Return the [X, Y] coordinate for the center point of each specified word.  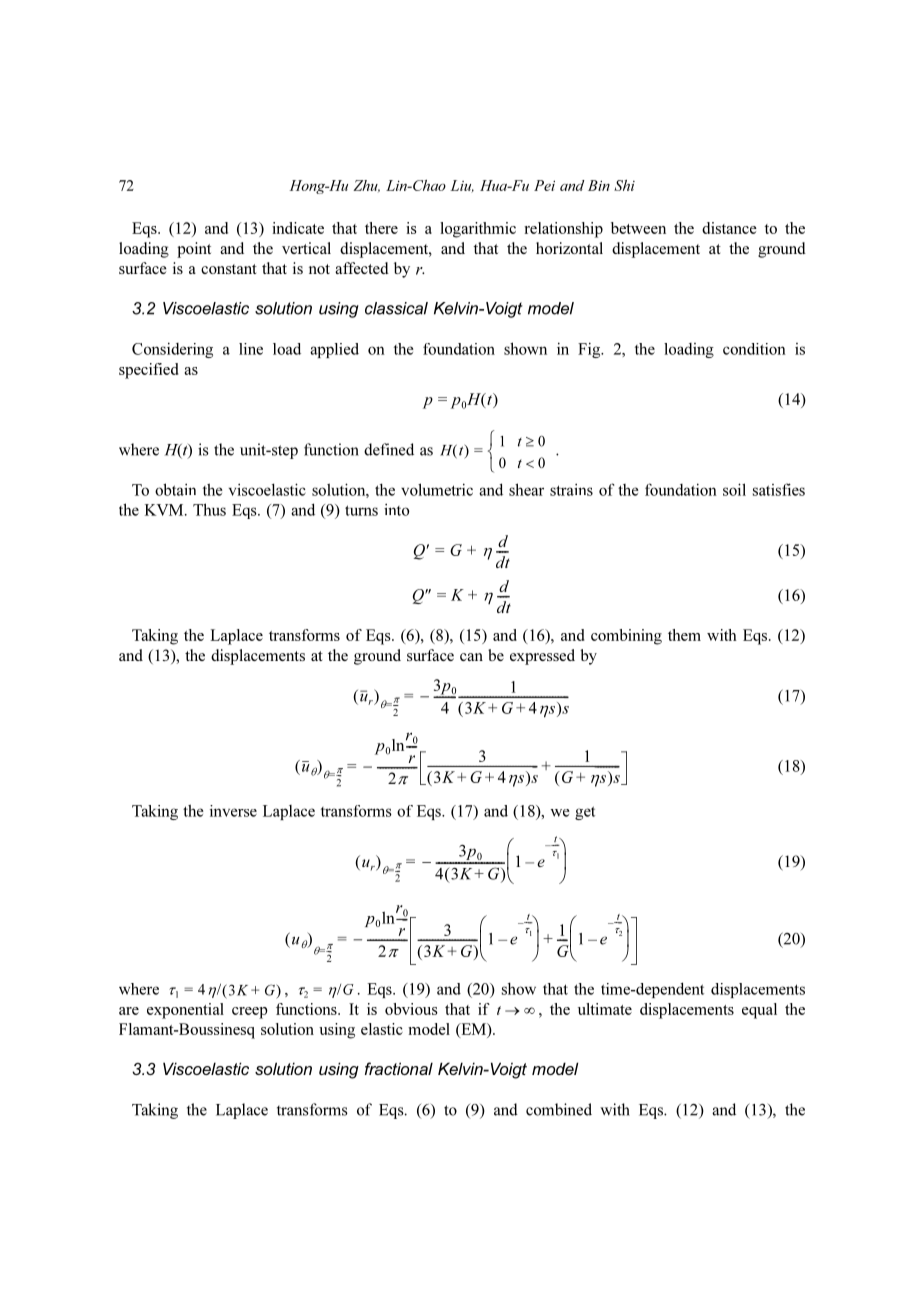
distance [729, 228]
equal [759, 1011]
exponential [185, 1011]
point [194, 250]
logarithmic [478, 230]
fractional [399, 1068]
